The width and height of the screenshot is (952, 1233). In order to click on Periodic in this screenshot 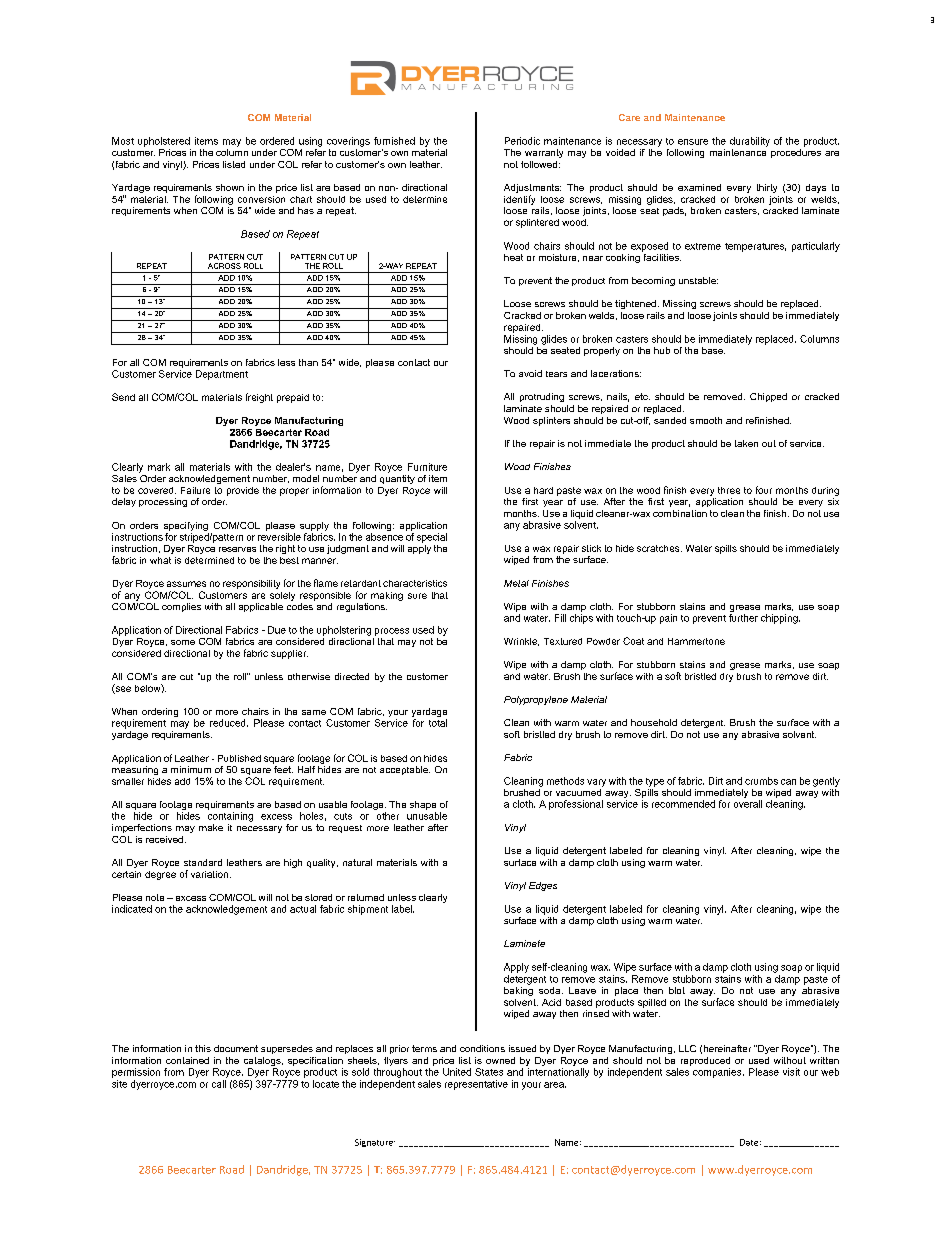, I will do `click(522, 141)`.
